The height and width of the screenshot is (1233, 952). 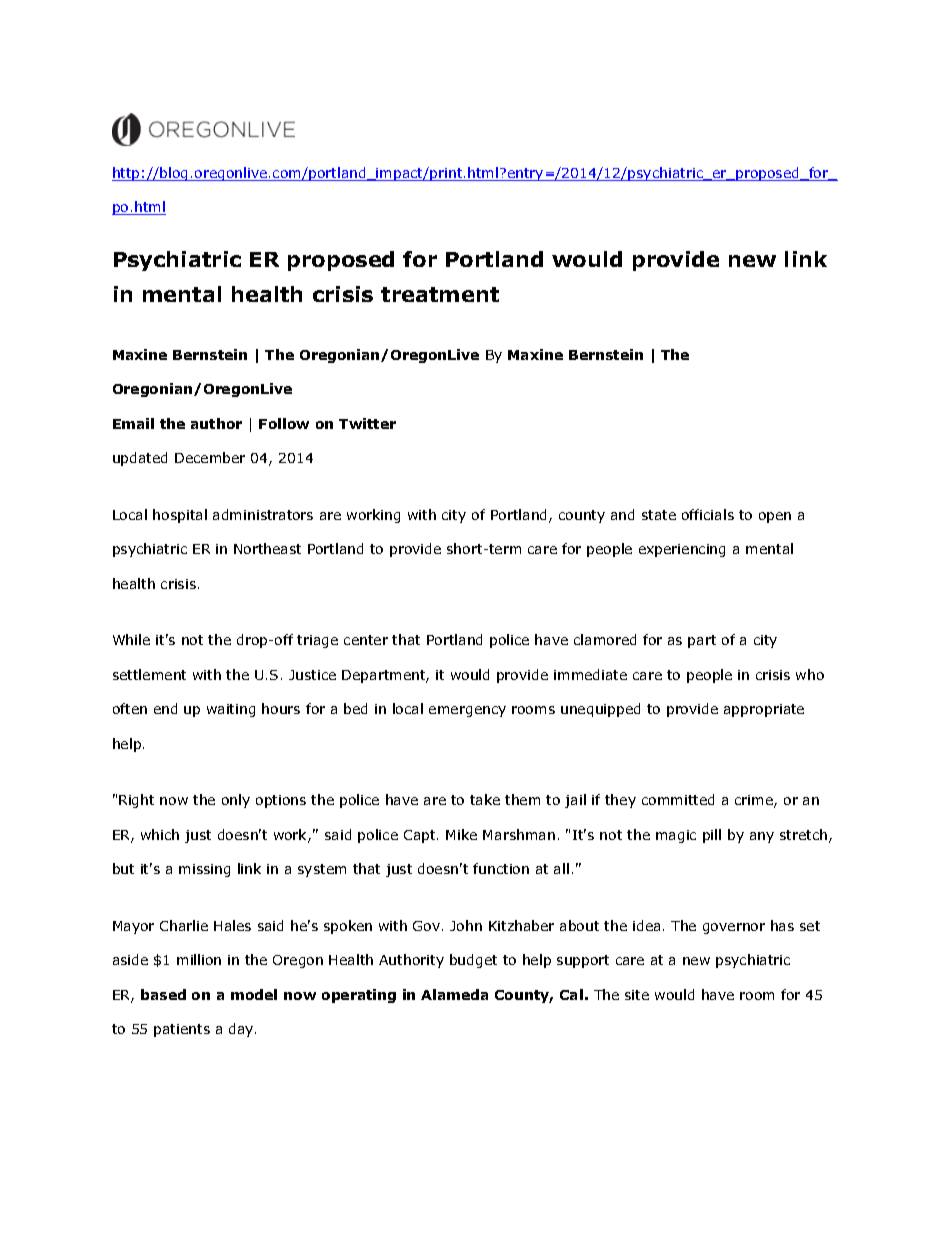 I want to click on patients, so click(x=182, y=1030).
